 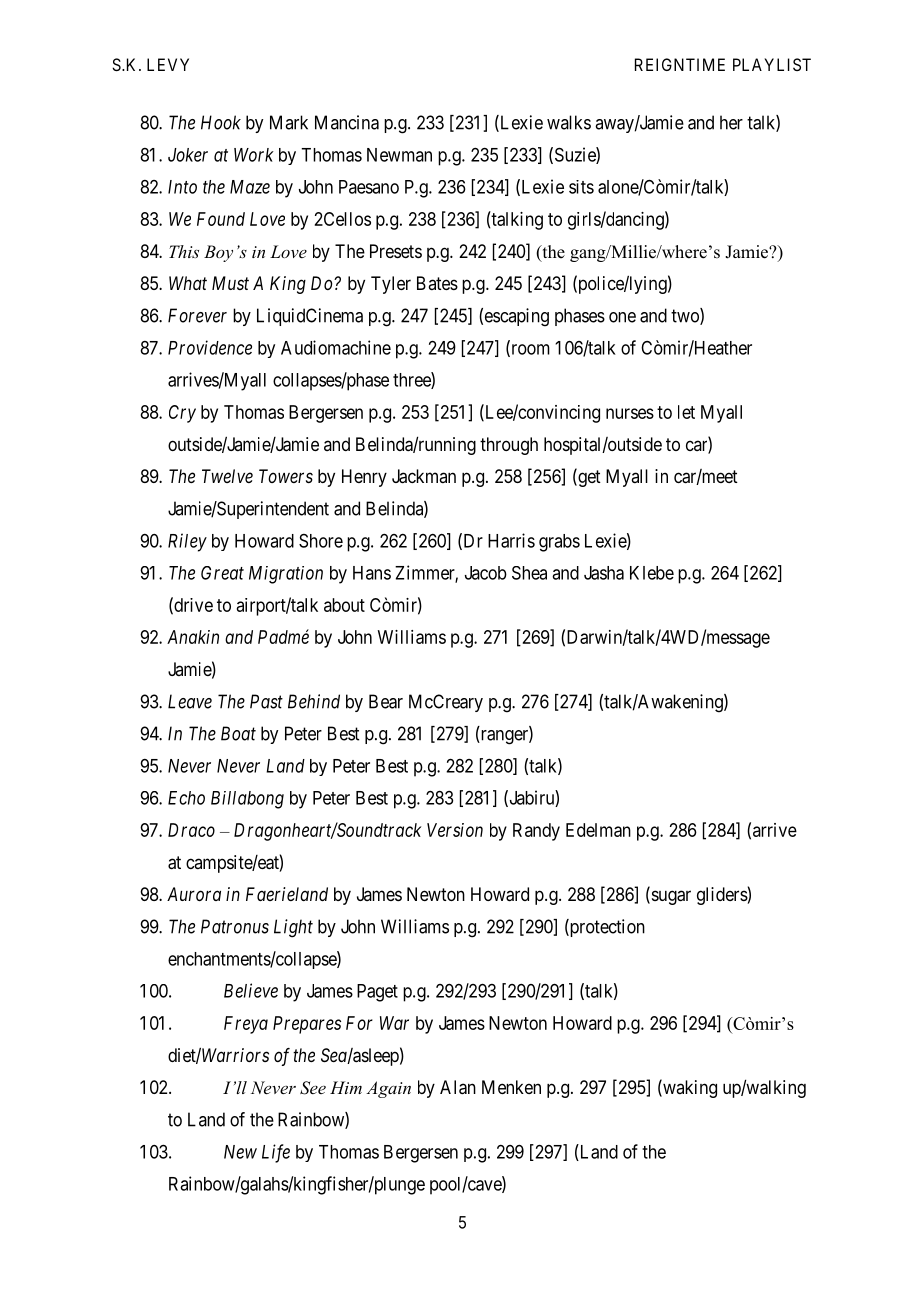 I want to click on PLAYLIST, so click(x=772, y=64).
